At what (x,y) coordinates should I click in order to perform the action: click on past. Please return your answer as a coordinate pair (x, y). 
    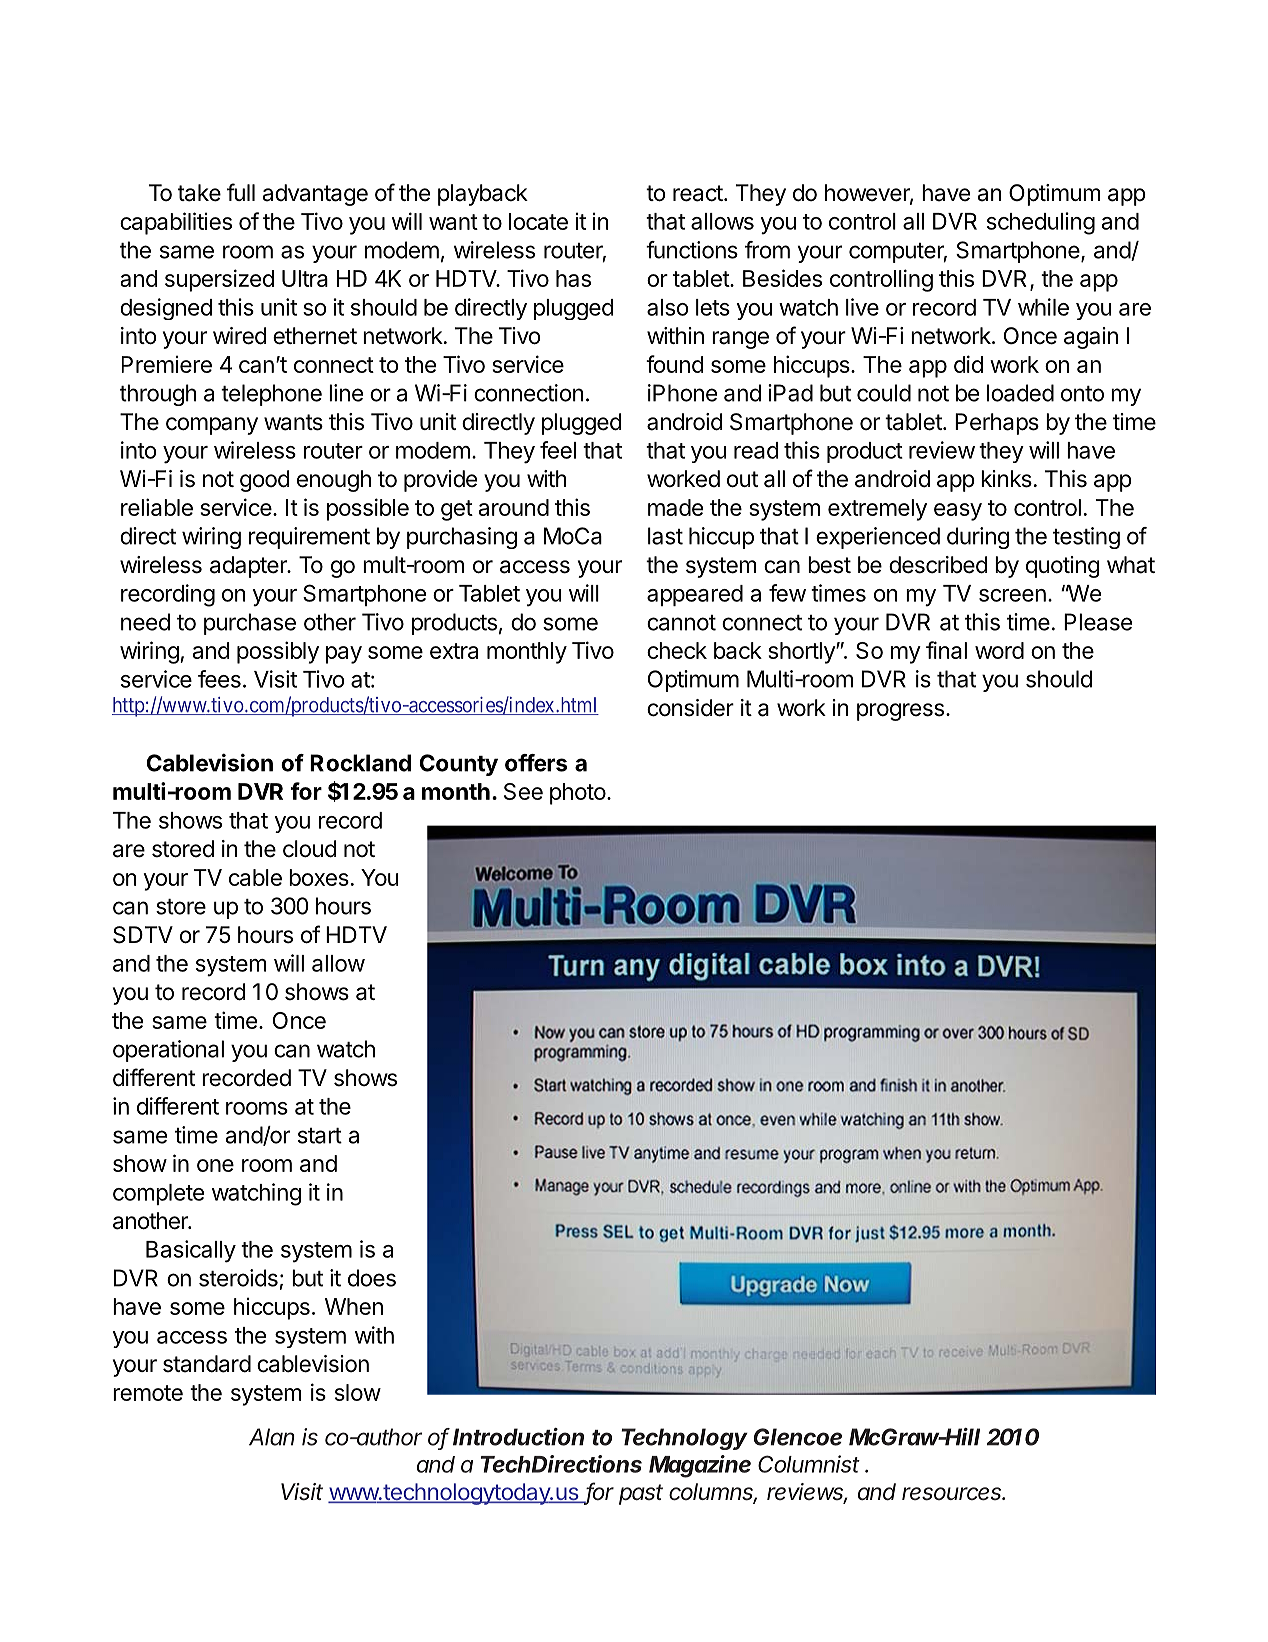
    Looking at the image, I should click on (641, 1494).
